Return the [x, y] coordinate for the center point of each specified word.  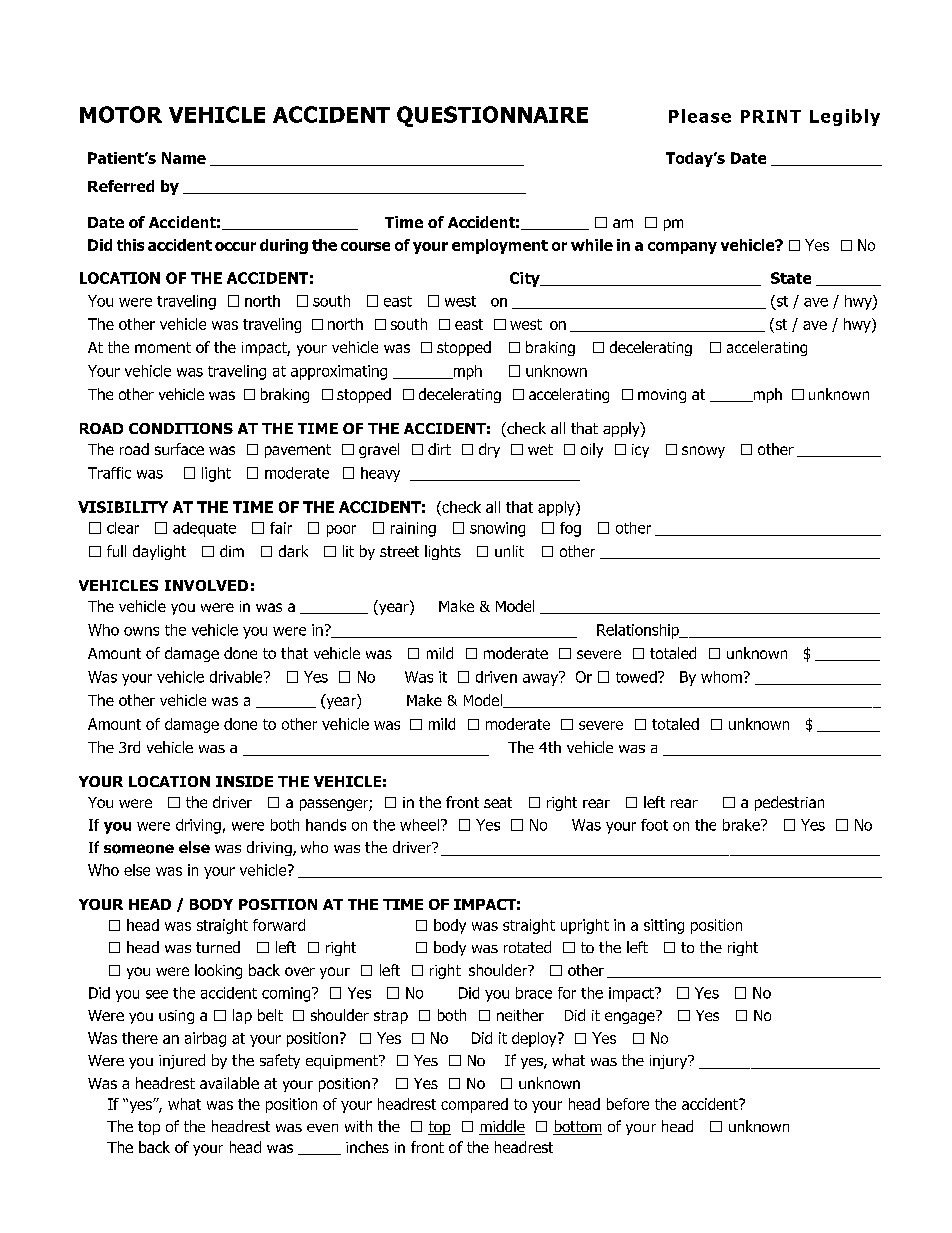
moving [662, 396]
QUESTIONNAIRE [492, 116]
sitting [664, 926]
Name [184, 158]
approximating [339, 372]
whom [721, 677]
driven [496, 677]
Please [700, 116]
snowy [703, 452]
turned [218, 947]
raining [413, 529]
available [229, 1083]
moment [163, 347]
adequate [204, 529]
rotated [527, 947]
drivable [237, 677]
